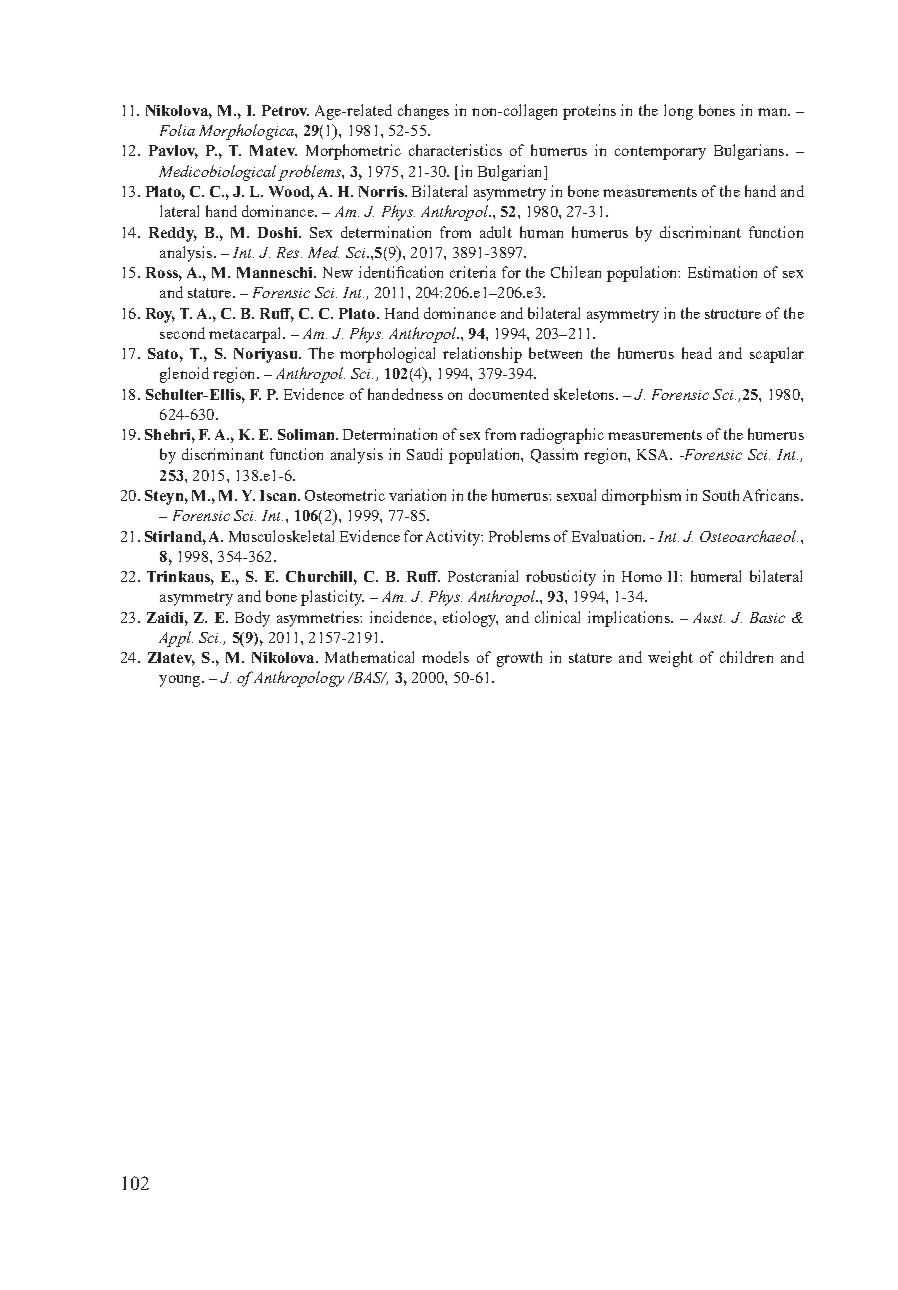 This screenshot has width=898, height=1290. Describe the element at coordinates (181, 681) in the screenshot. I see `young` at that location.
